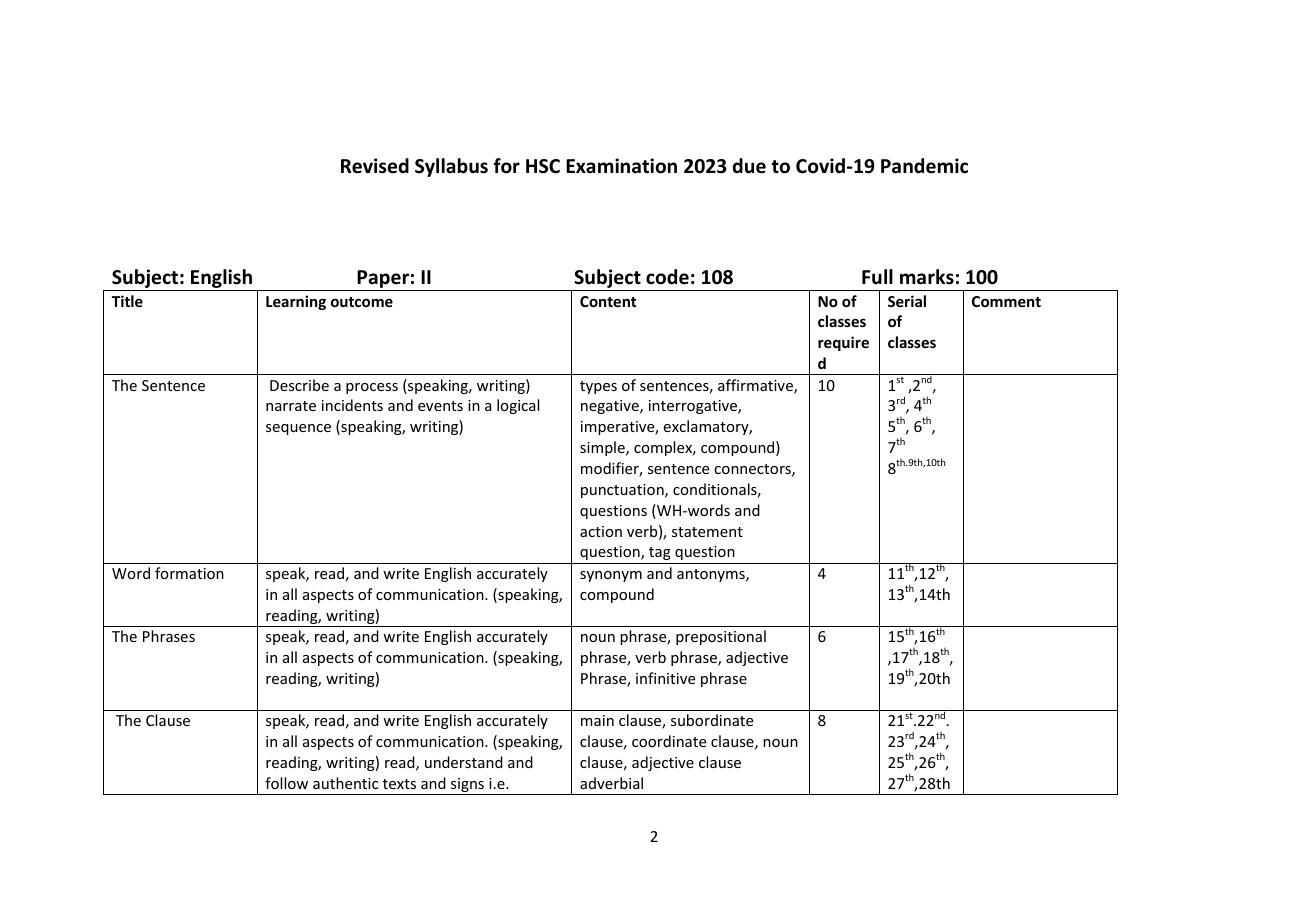 Image resolution: width=1308 pixels, height=924 pixels. Describe the element at coordinates (598, 387) in the screenshot. I see `types` at that location.
